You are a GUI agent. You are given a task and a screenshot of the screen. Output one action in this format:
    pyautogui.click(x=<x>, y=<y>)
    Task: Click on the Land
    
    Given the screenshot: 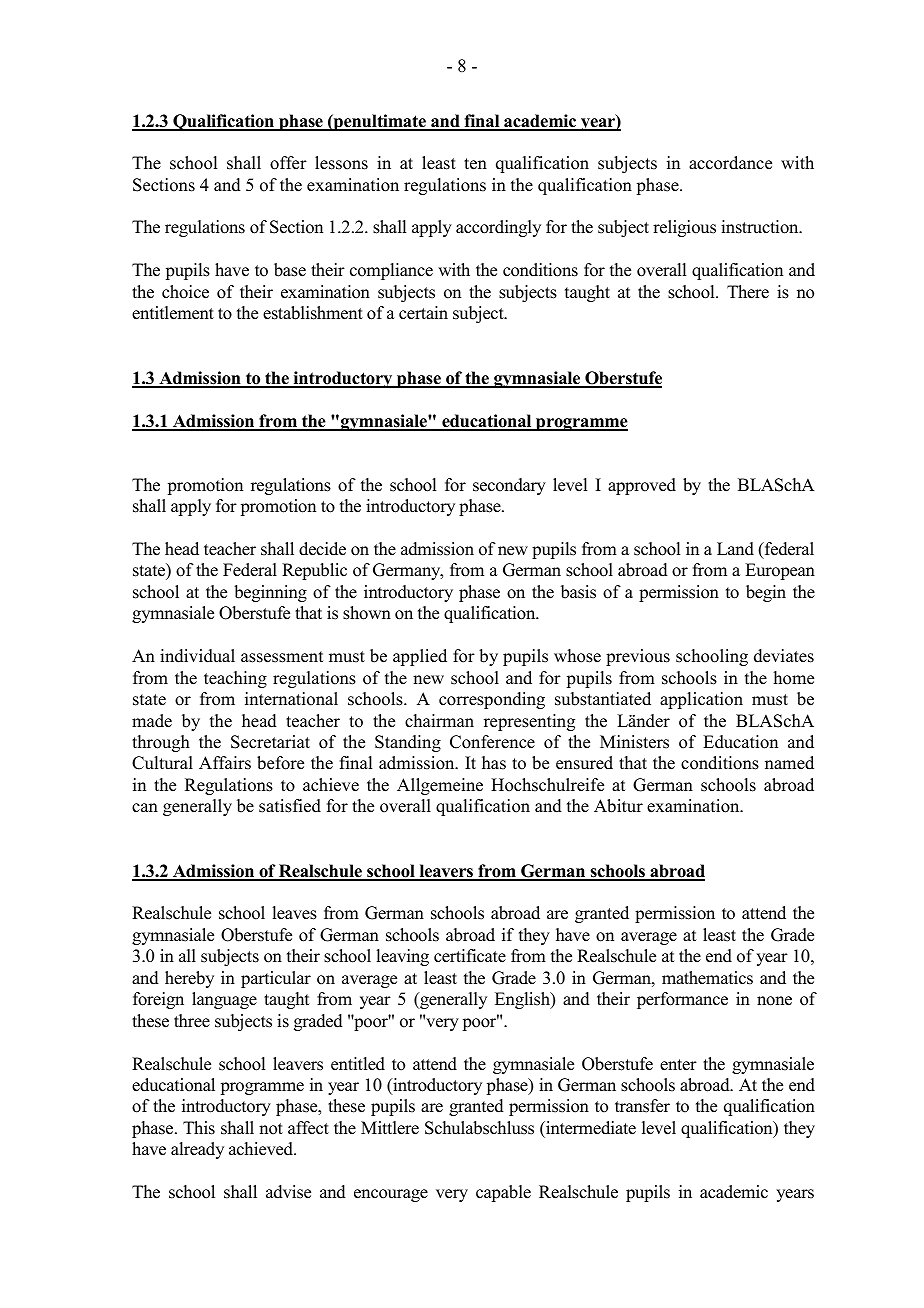 What is the action you would take?
    pyautogui.click(x=735, y=549)
